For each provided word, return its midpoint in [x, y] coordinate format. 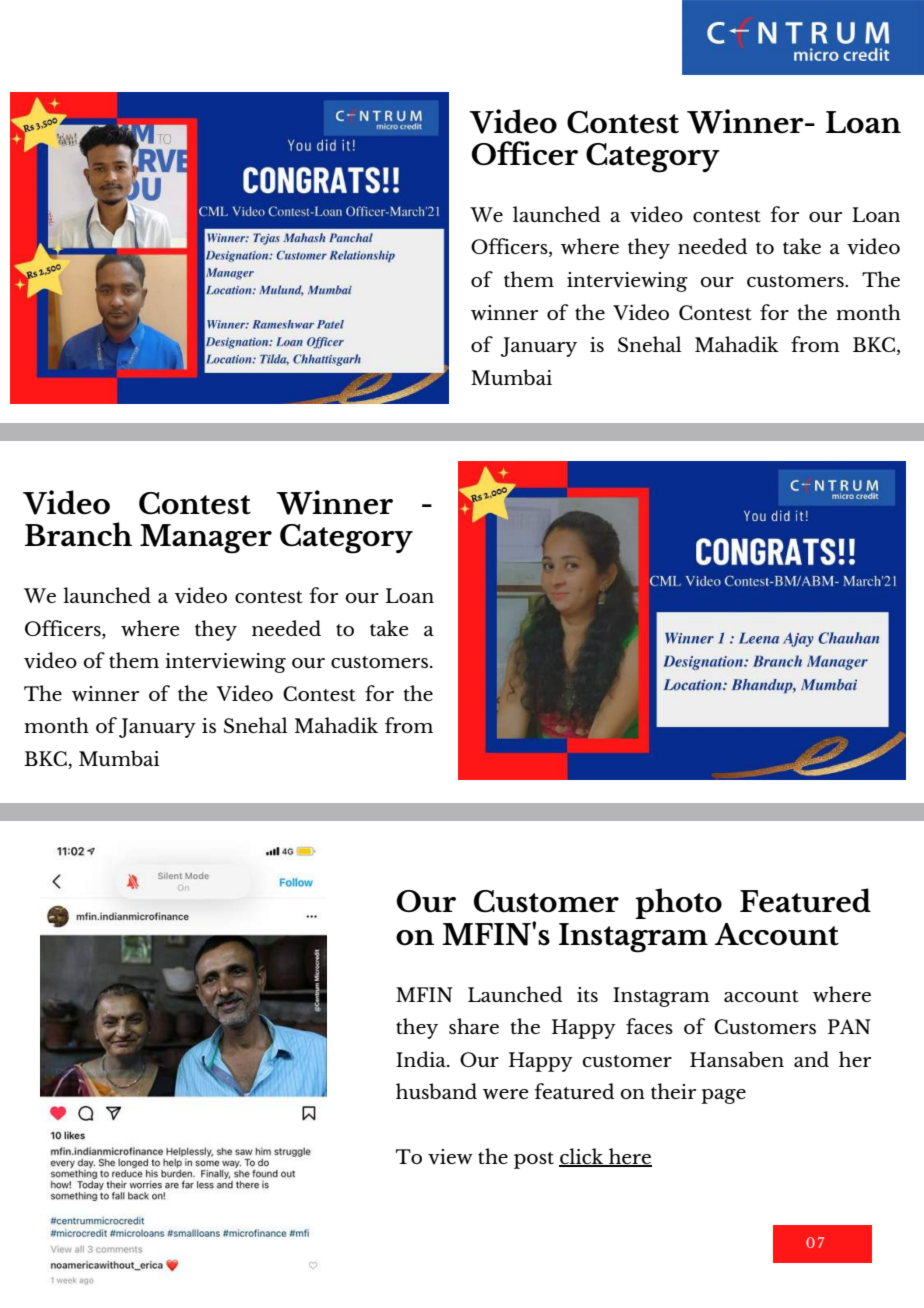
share [474, 1026]
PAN [849, 1026]
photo [678, 903]
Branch [78, 534]
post [534, 1160]
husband [436, 1091]
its [587, 994]
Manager [206, 539]
